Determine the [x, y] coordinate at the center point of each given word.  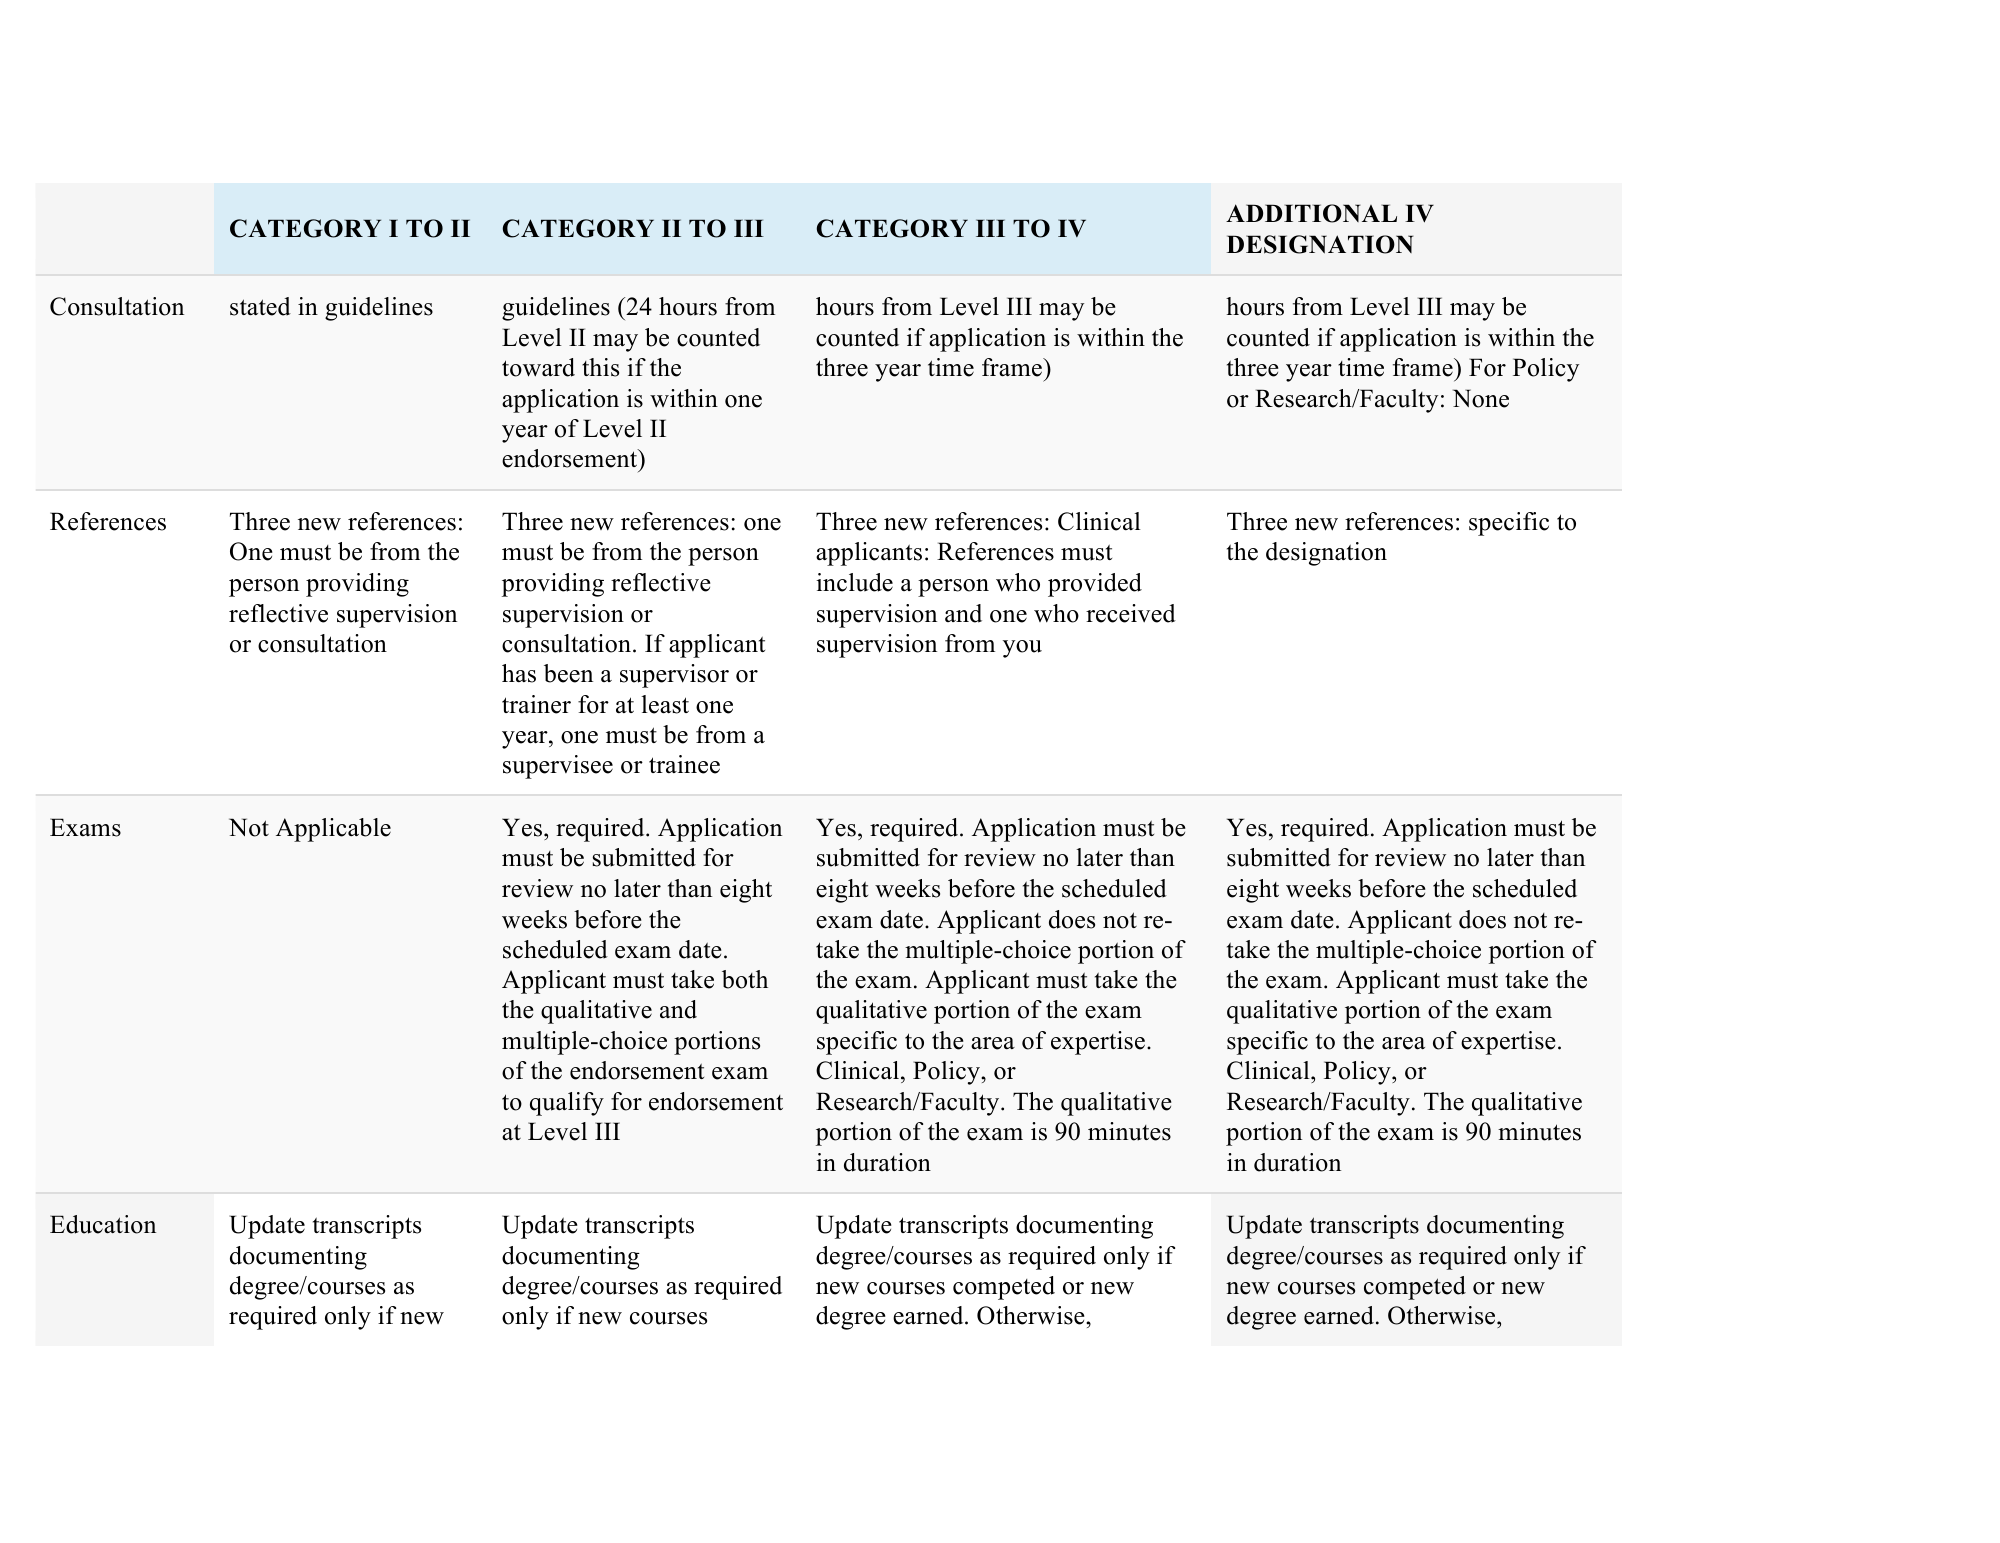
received [1131, 613]
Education [103, 1224]
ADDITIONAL [1311, 213]
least [665, 704]
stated [260, 306]
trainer [536, 704]
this [600, 367]
